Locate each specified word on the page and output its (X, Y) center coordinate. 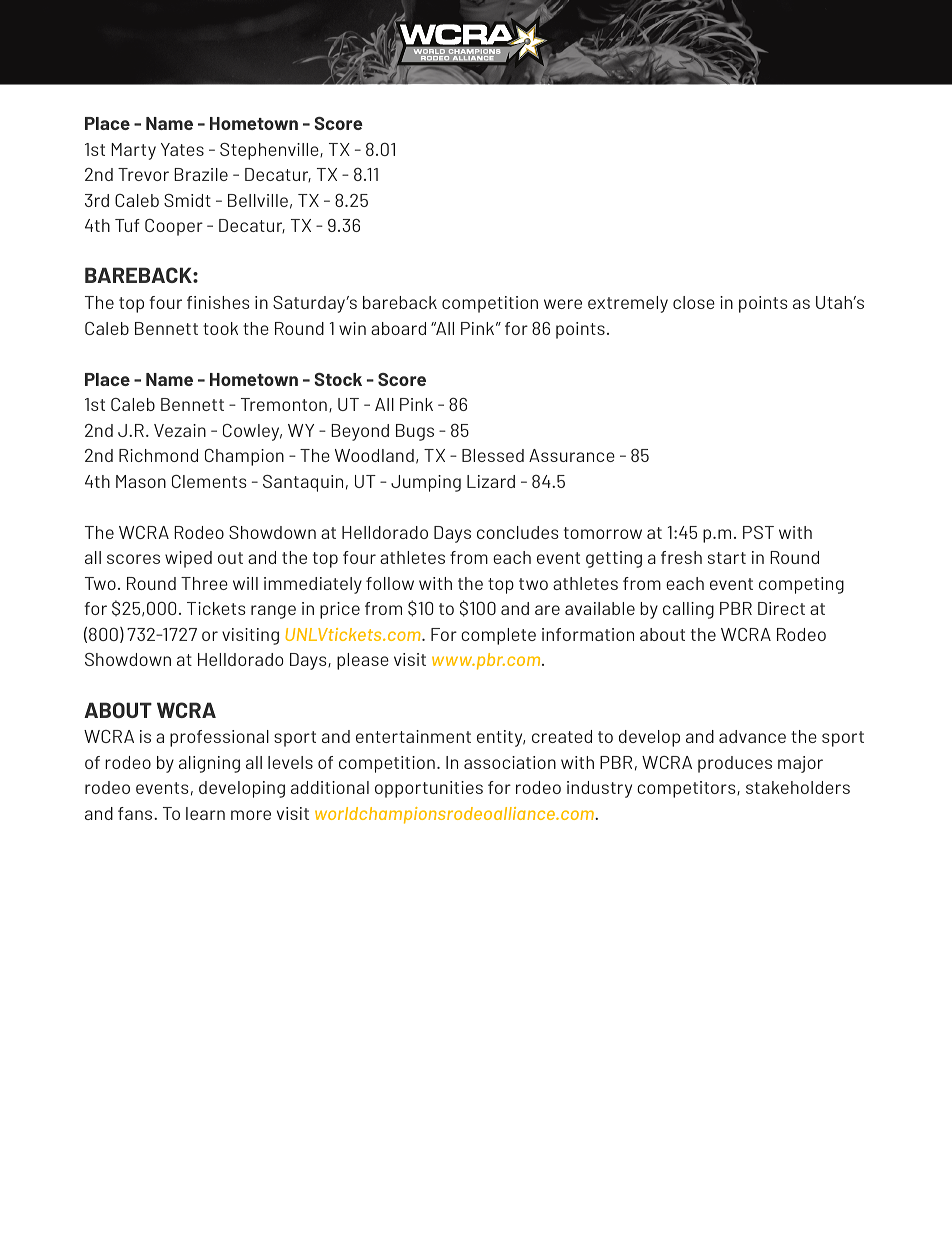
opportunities (429, 789)
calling (688, 610)
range (273, 612)
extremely (628, 304)
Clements (209, 481)
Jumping (426, 483)
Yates (182, 149)
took (220, 328)
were (563, 304)
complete (498, 636)
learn (205, 813)
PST (758, 532)
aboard (398, 328)
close (694, 302)
